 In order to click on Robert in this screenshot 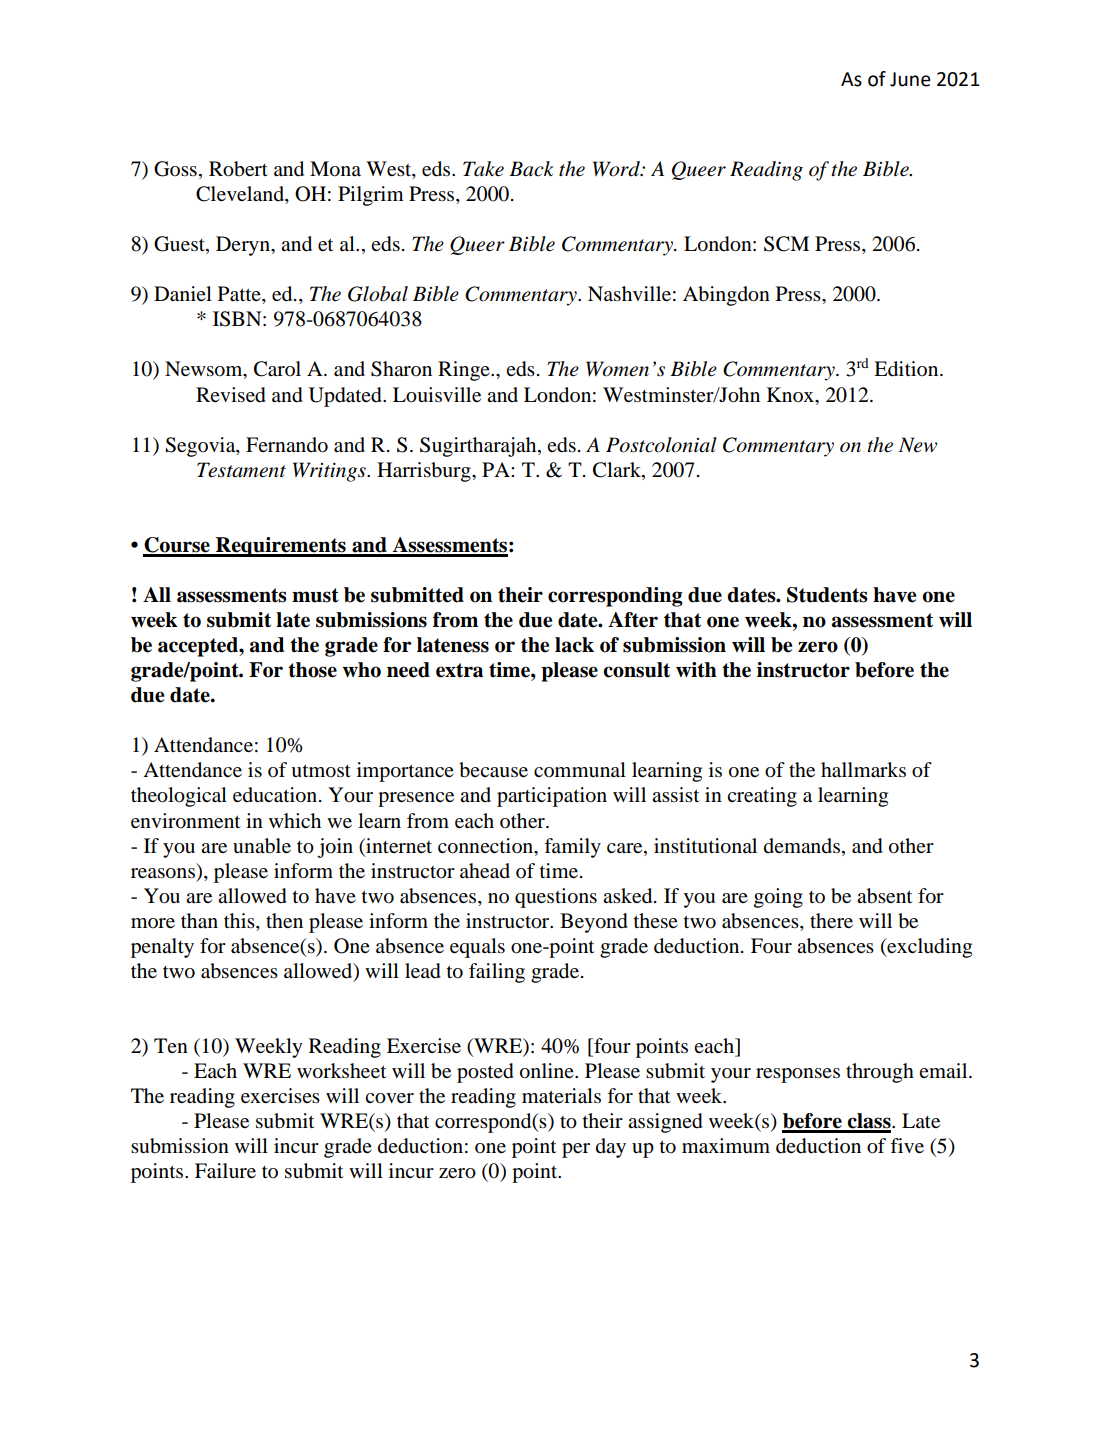, I will do `click(238, 169)`.
